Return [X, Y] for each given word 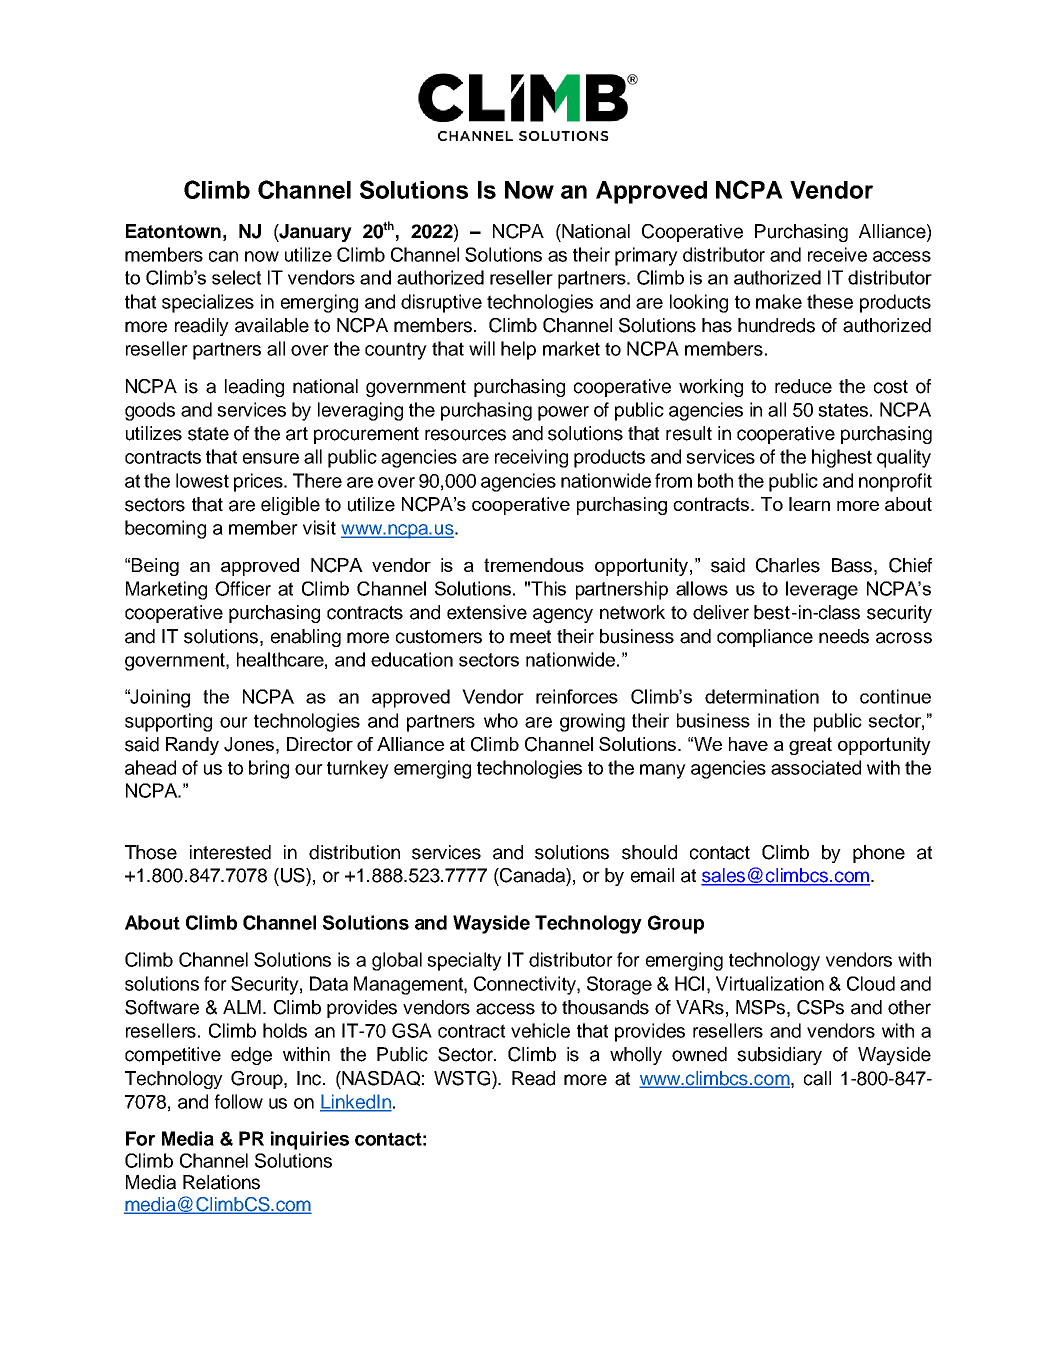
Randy [192, 746]
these [830, 301]
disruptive [441, 303]
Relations [221, 1182]
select [236, 277]
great [810, 746]
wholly [636, 1056]
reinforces [577, 696]
